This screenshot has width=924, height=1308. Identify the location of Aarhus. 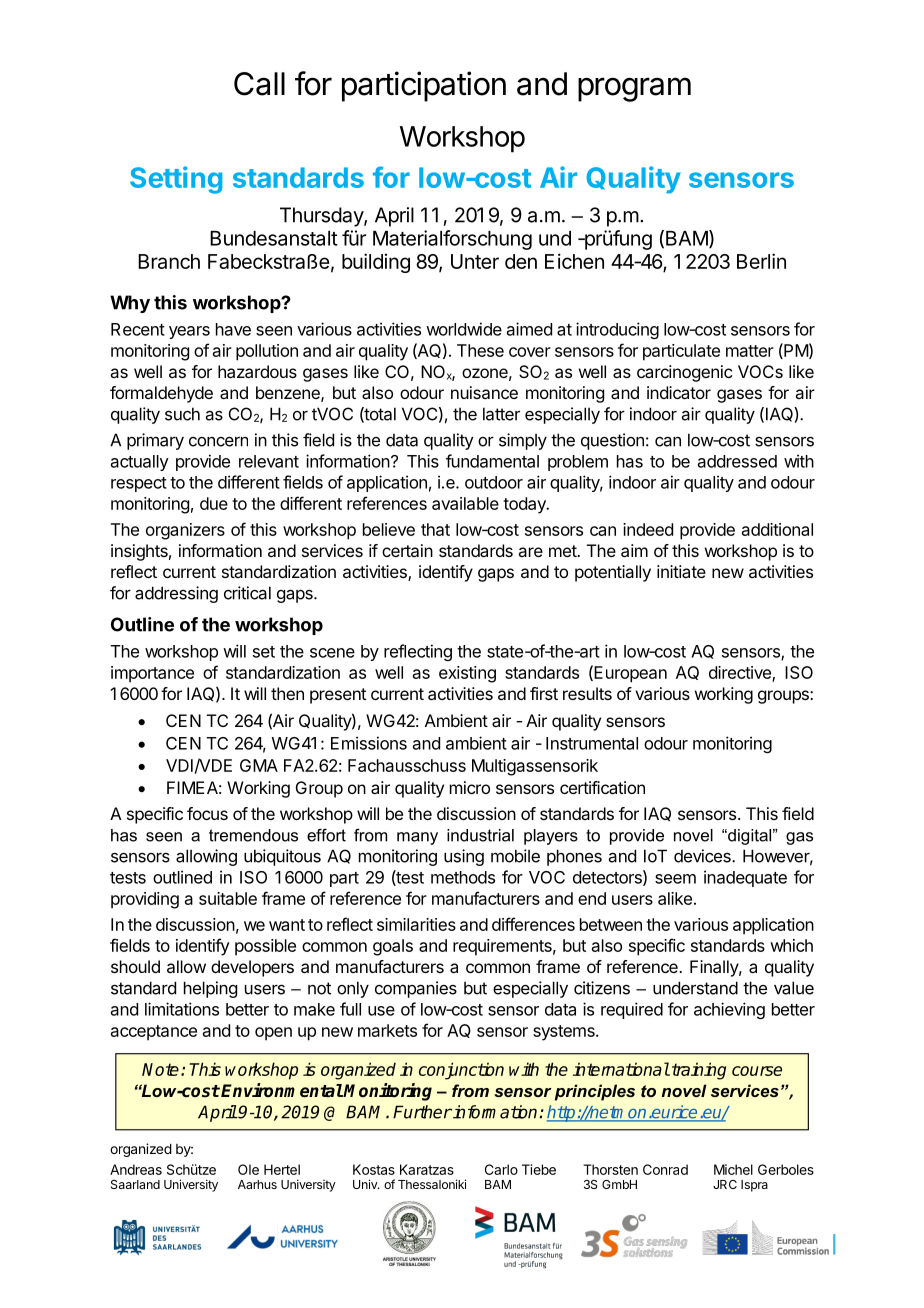
(257, 1184).
